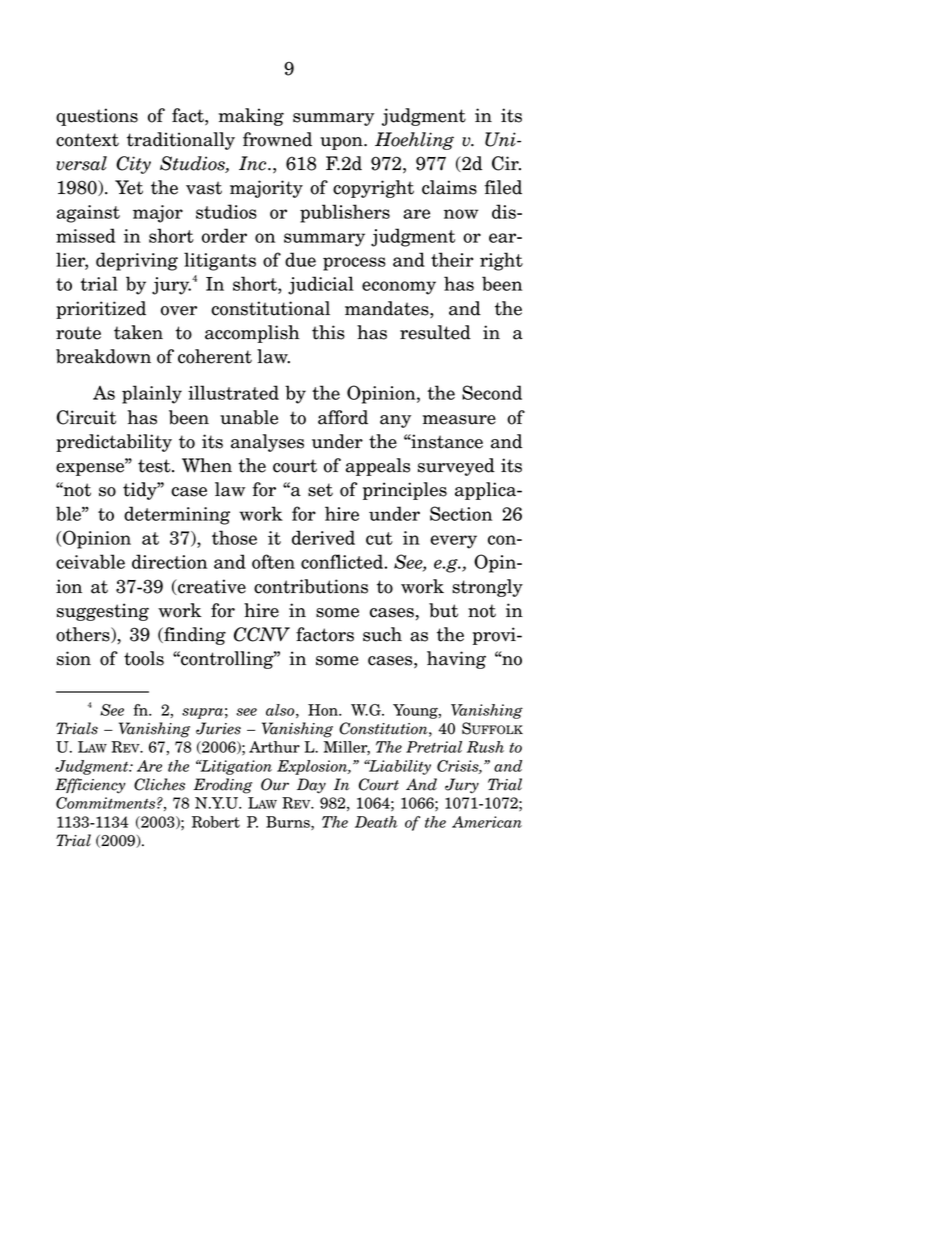 Image resolution: width=952 pixels, height=1233 pixels. What do you see at coordinates (97, 117) in the document?
I see `questions` at bounding box center [97, 117].
